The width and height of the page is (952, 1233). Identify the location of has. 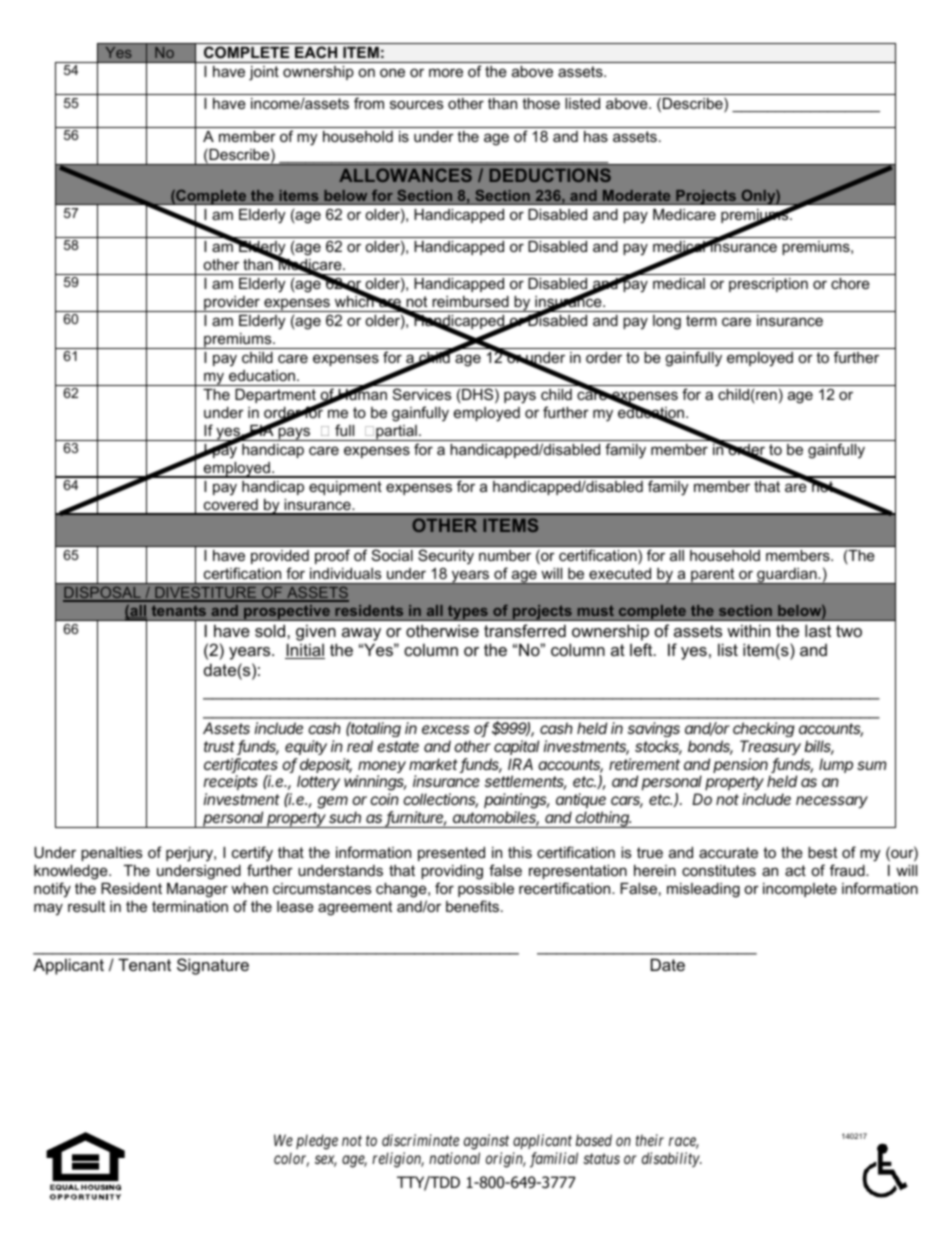
(596, 136).
